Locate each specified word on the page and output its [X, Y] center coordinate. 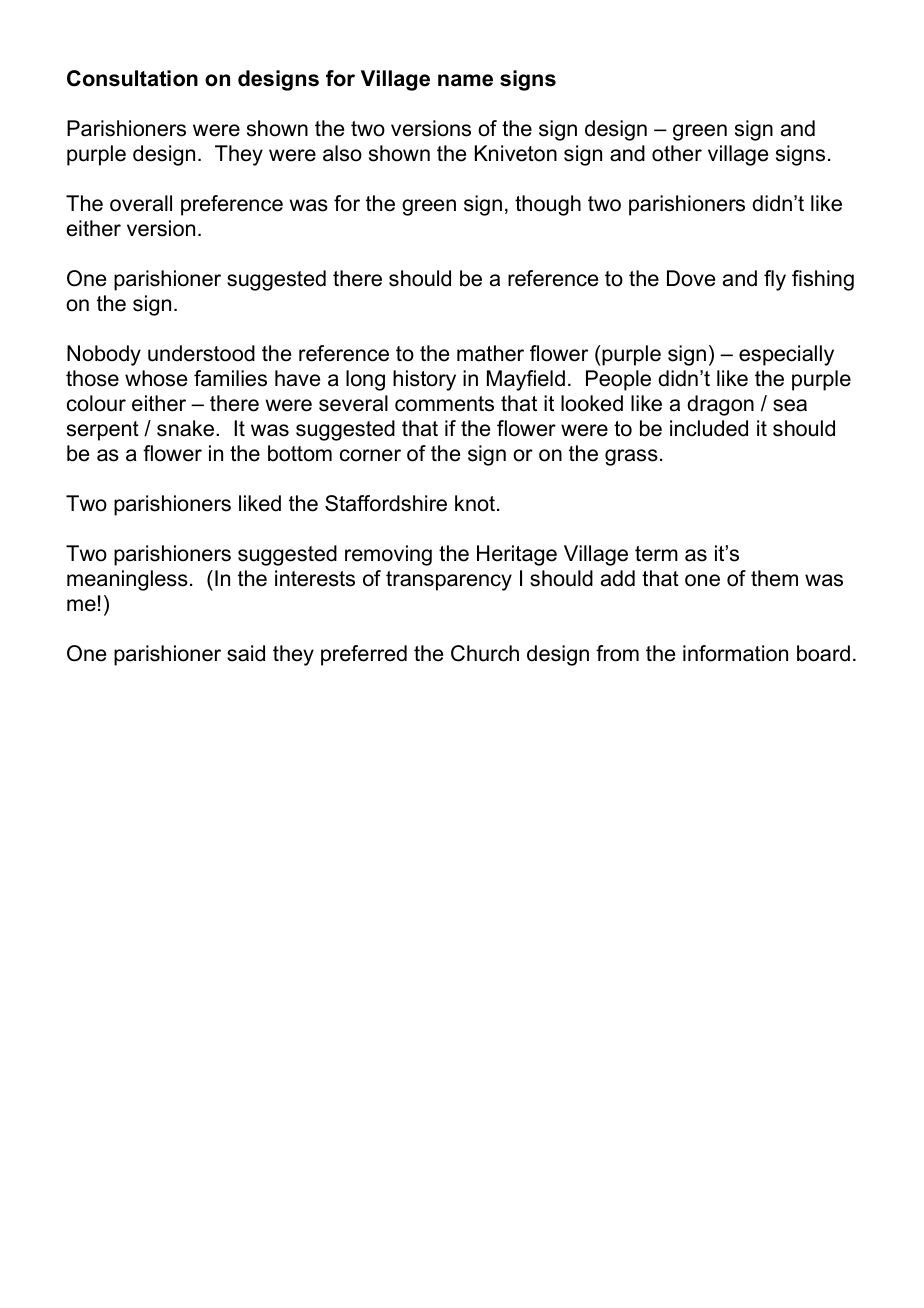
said [246, 653]
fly [775, 280]
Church [485, 653]
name [465, 80]
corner [370, 455]
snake [185, 428]
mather [490, 353]
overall [141, 203]
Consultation [132, 78]
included [709, 428]
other [677, 153]
